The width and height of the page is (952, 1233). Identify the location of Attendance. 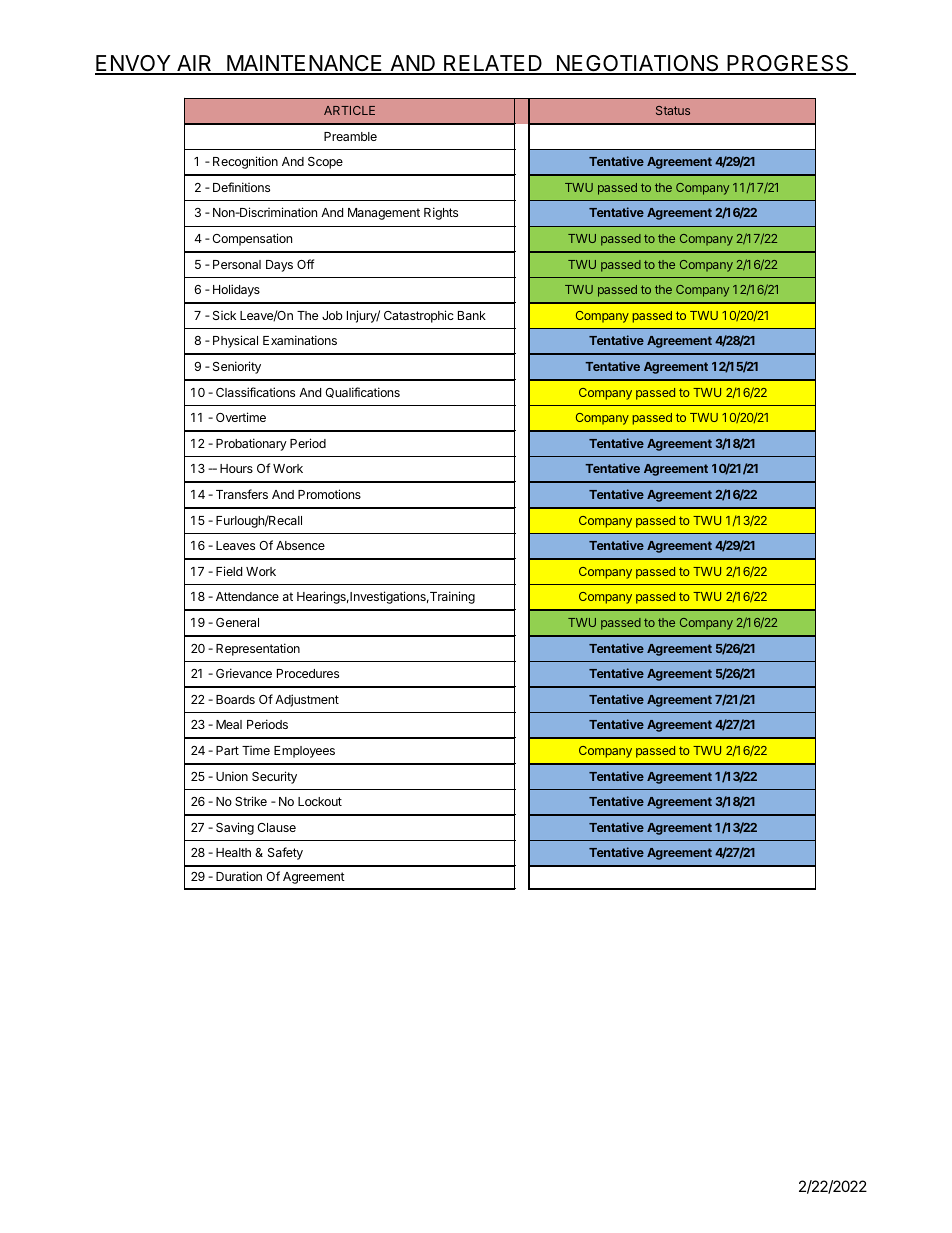
(247, 596).
